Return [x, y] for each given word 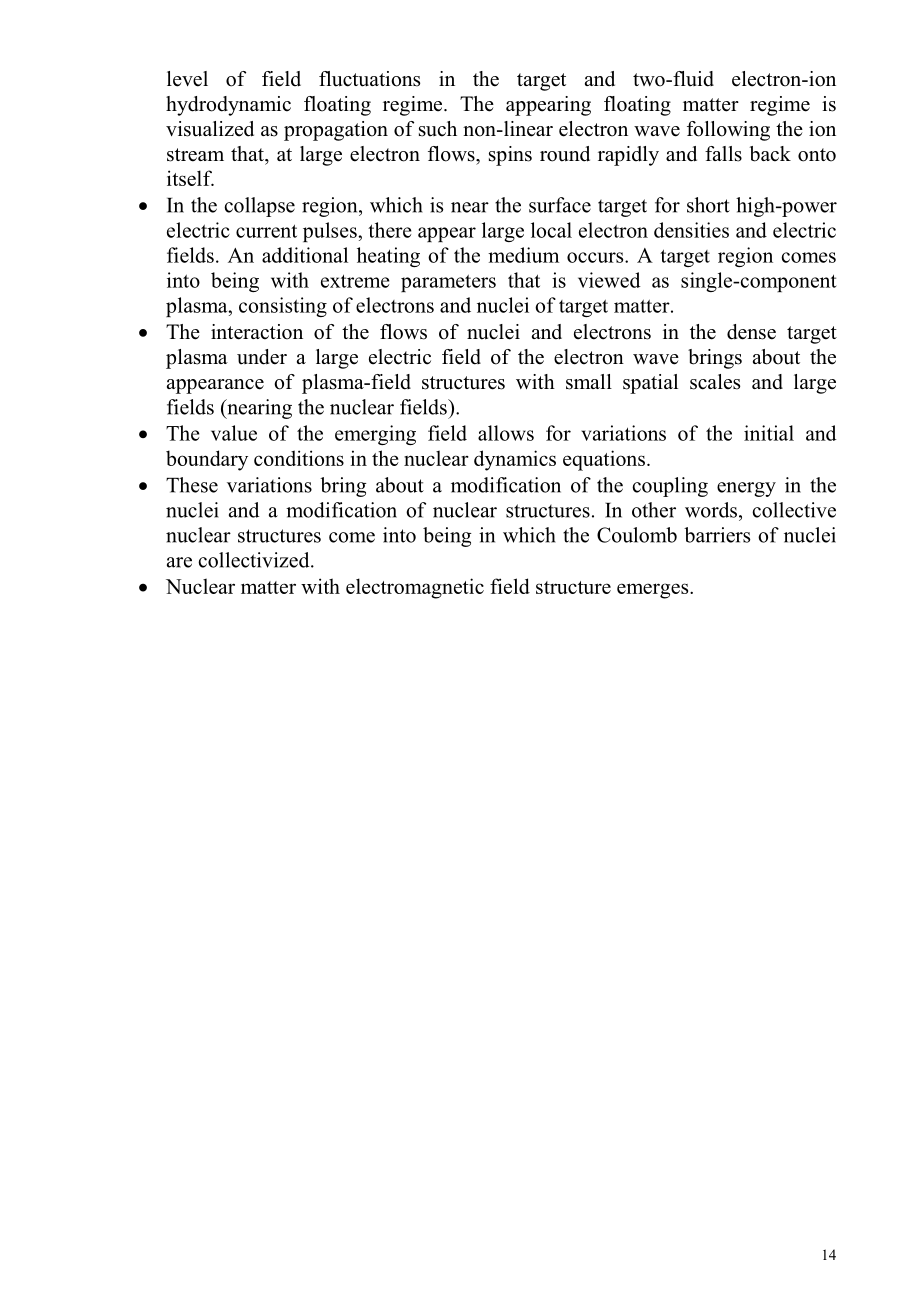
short [708, 205]
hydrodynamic [228, 106]
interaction [257, 332]
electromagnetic [415, 588]
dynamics [515, 460]
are [179, 562]
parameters [448, 283]
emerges [654, 591]
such [438, 129]
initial [769, 433]
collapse [259, 207]
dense [751, 332]
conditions [299, 458]
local [551, 230]
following [728, 131]
